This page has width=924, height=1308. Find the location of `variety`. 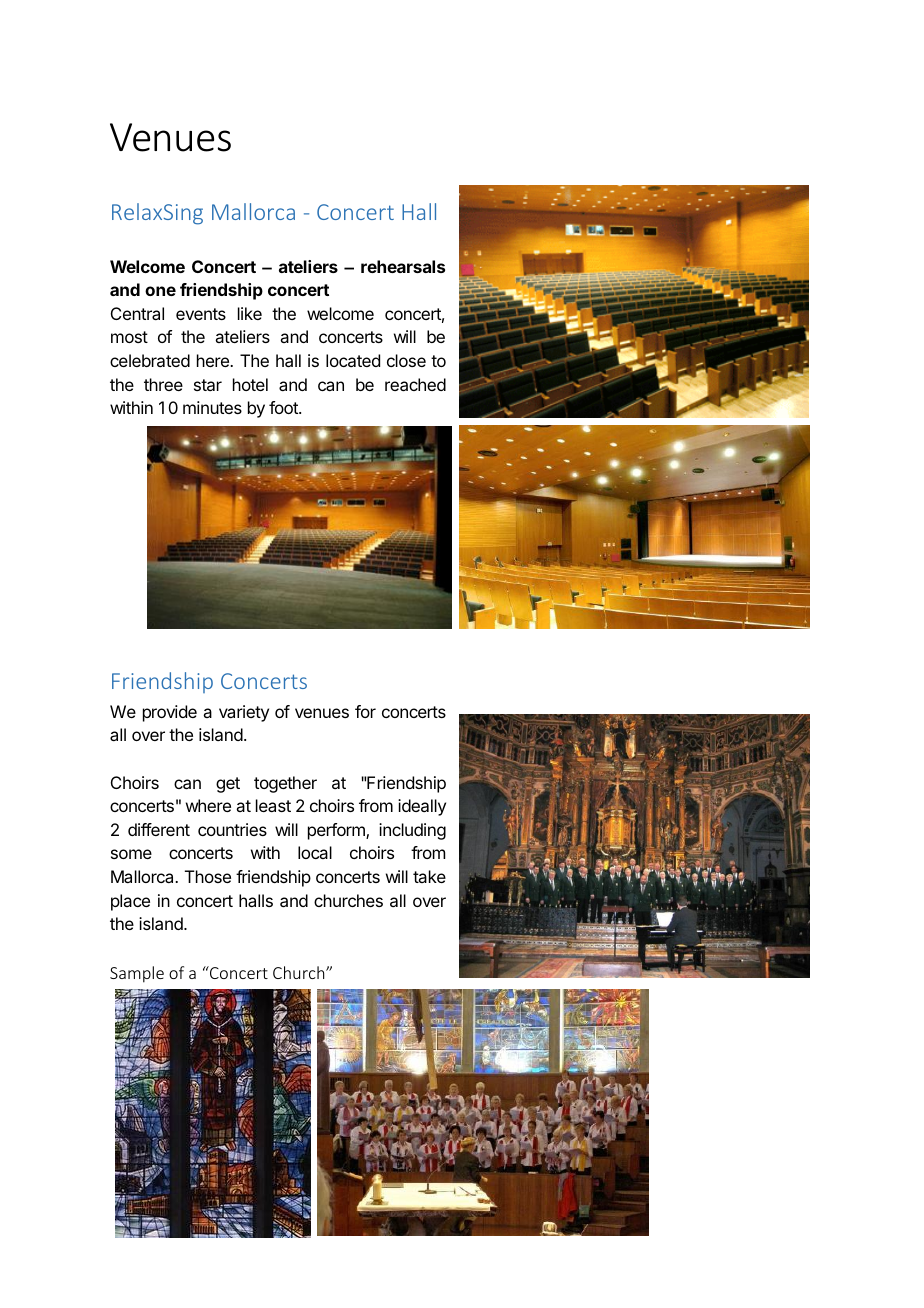

variety is located at coordinates (244, 713).
